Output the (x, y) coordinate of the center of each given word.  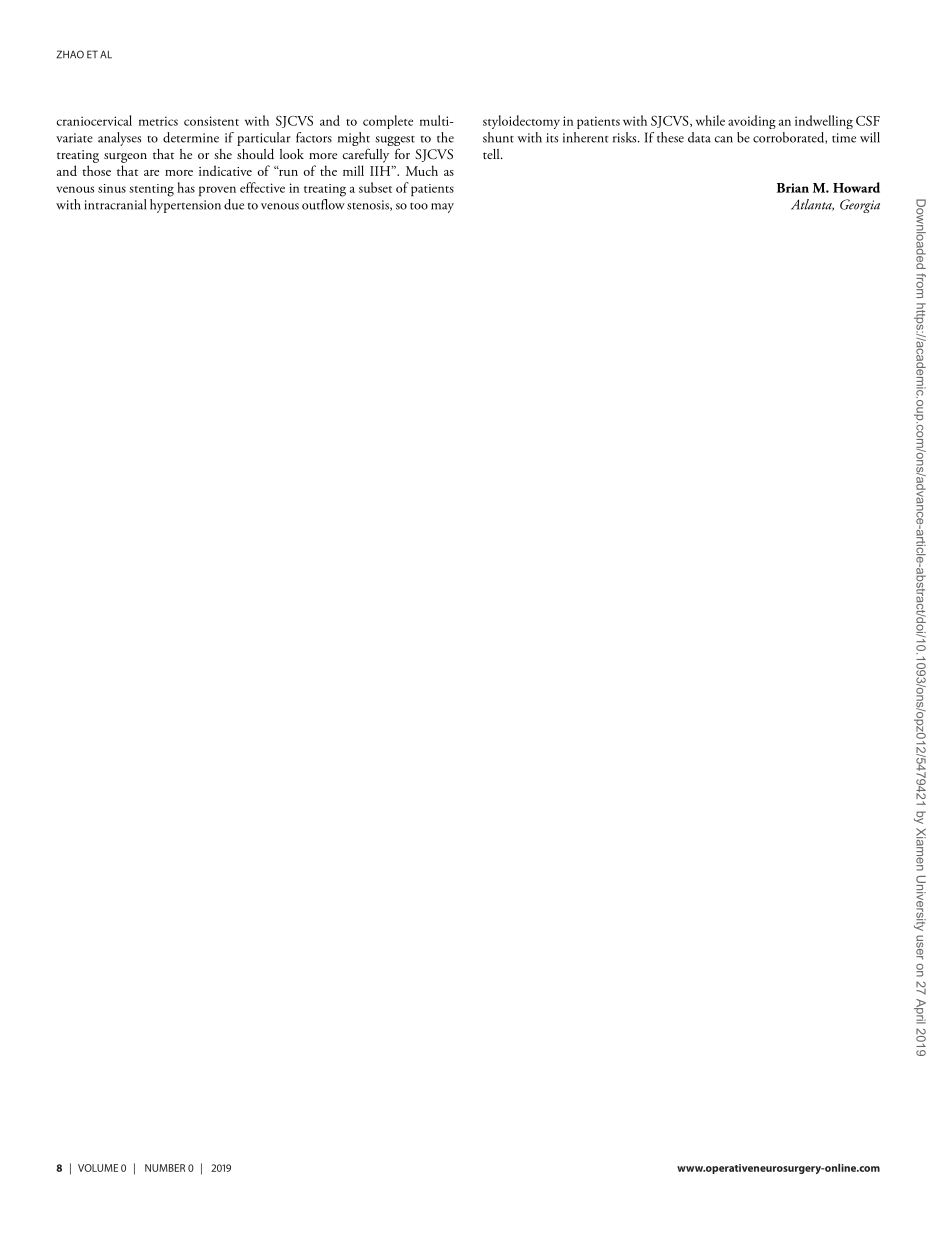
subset (375, 187)
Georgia (860, 206)
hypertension (185, 206)
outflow (323, 204)
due (234, 204)
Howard (856, 187)
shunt (498, 137)
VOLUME (98, 1168)
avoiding (752, 122)
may (442, 208)
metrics (158, 121)
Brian (793, 188)
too (419, 206)
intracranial (115, 204)
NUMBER (165, 1168)
